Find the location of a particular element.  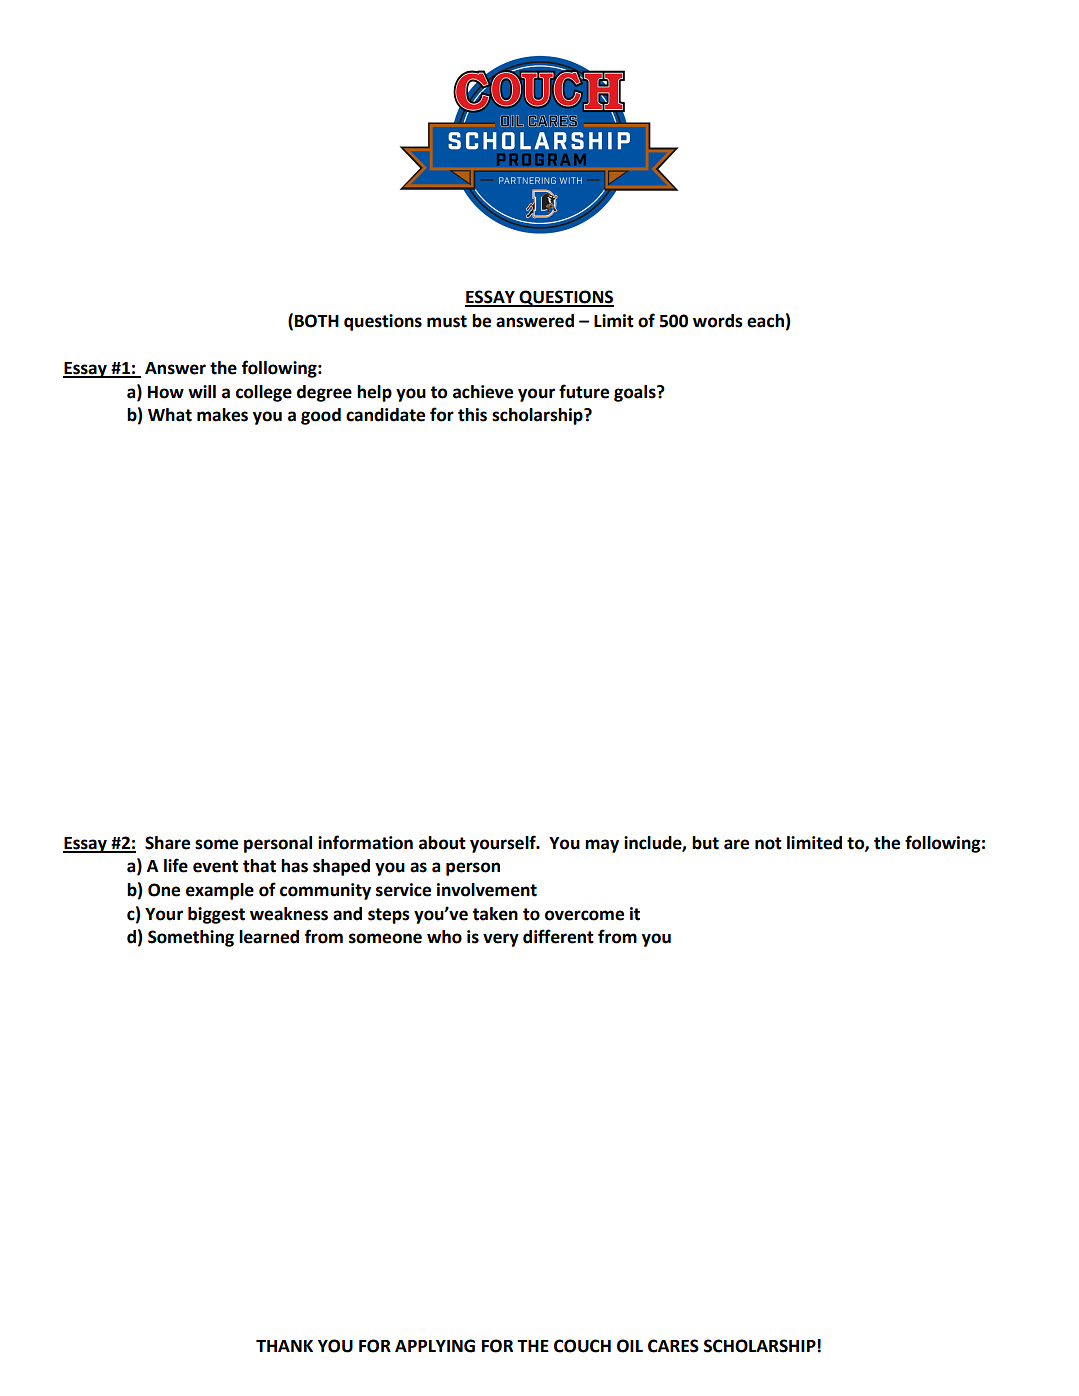

words is located at coordinates (718, 321).
